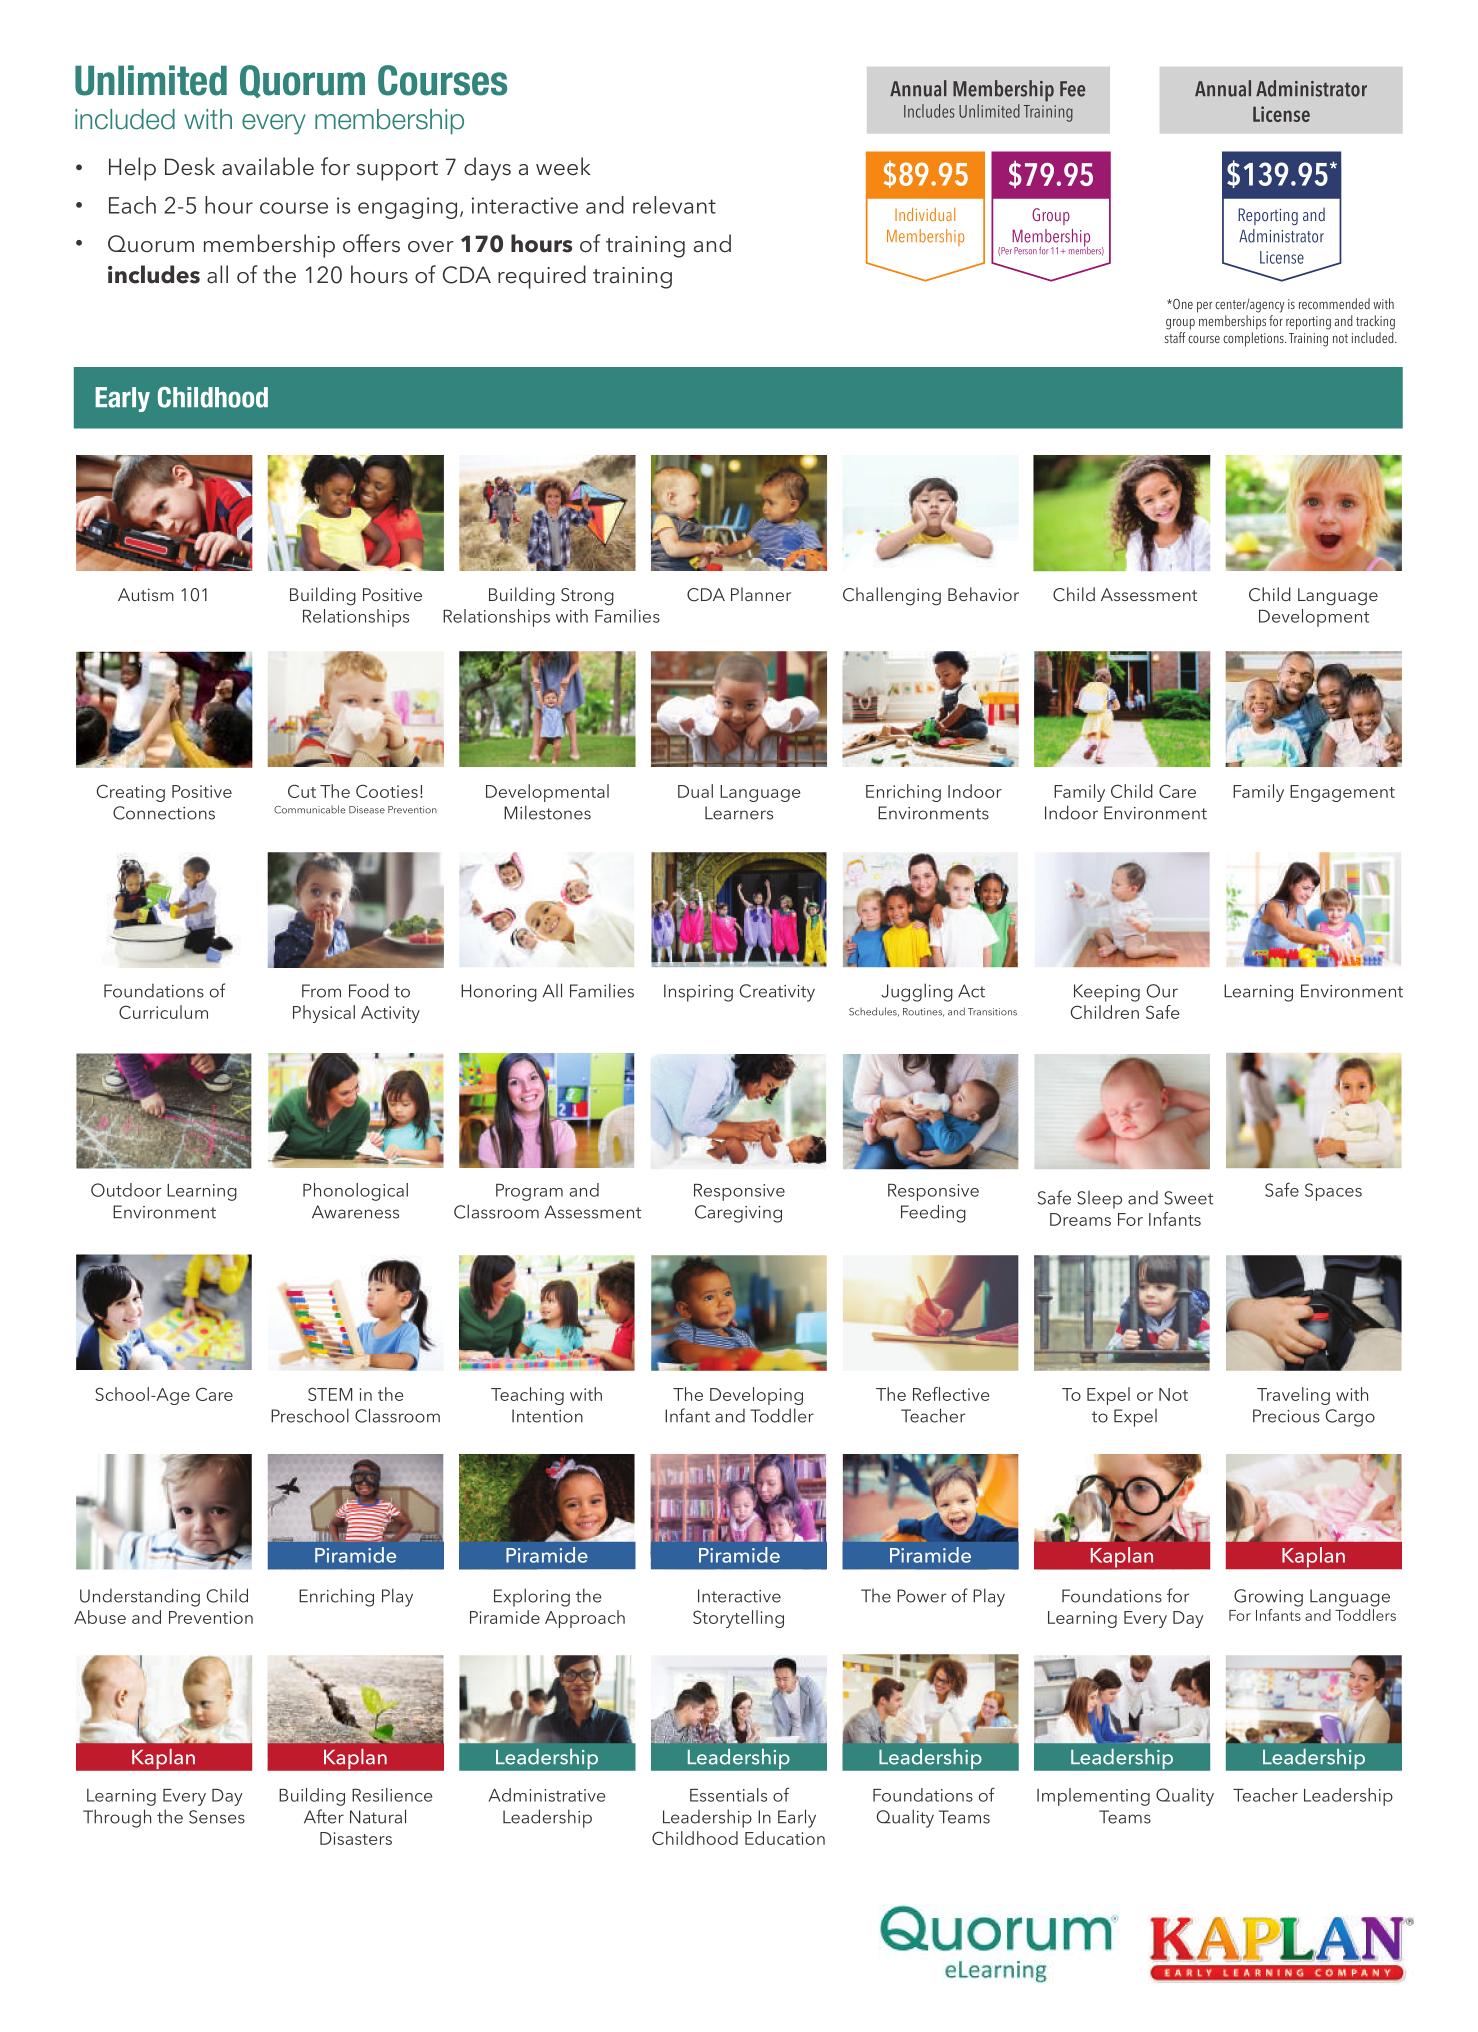 This screenshot has height=2032, width=1478. I want to click on Essentials, so click(728, 1795).
